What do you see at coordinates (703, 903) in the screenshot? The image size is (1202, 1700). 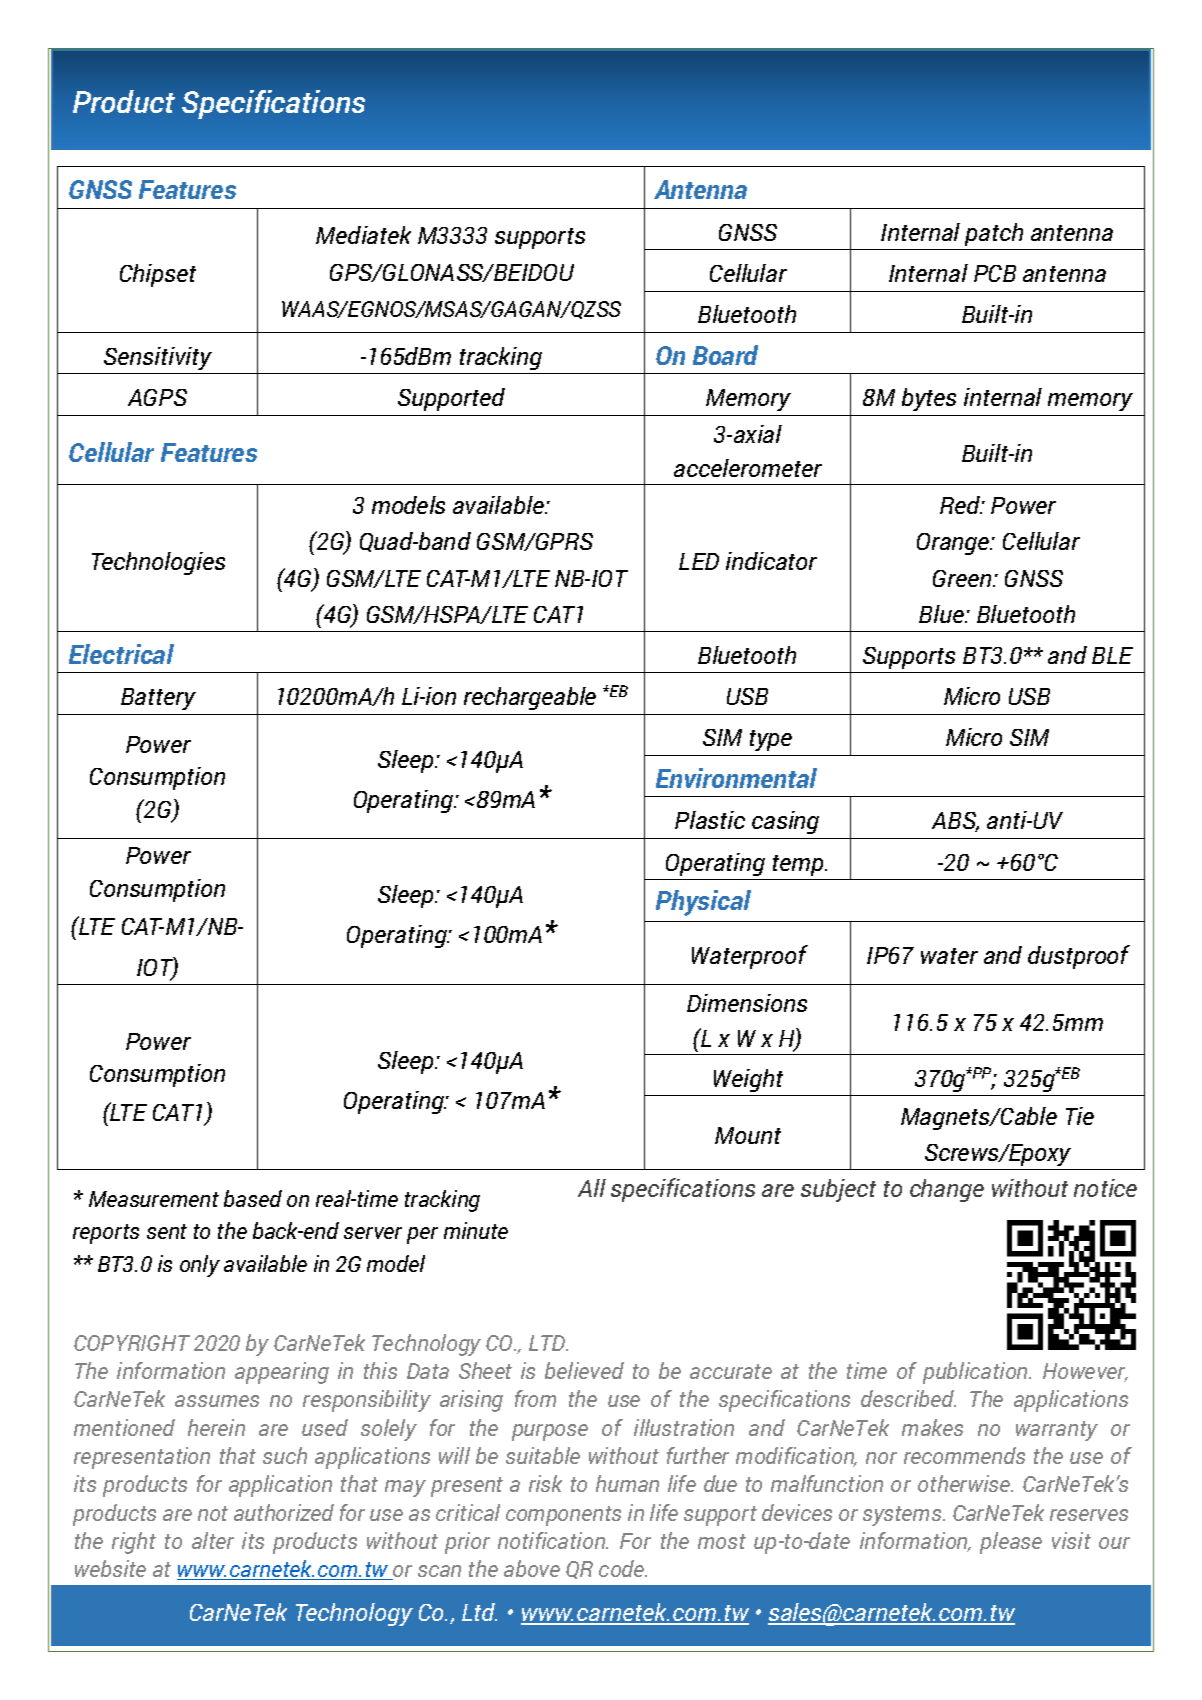 I see `Physical` at bounding box center [703, 903].
